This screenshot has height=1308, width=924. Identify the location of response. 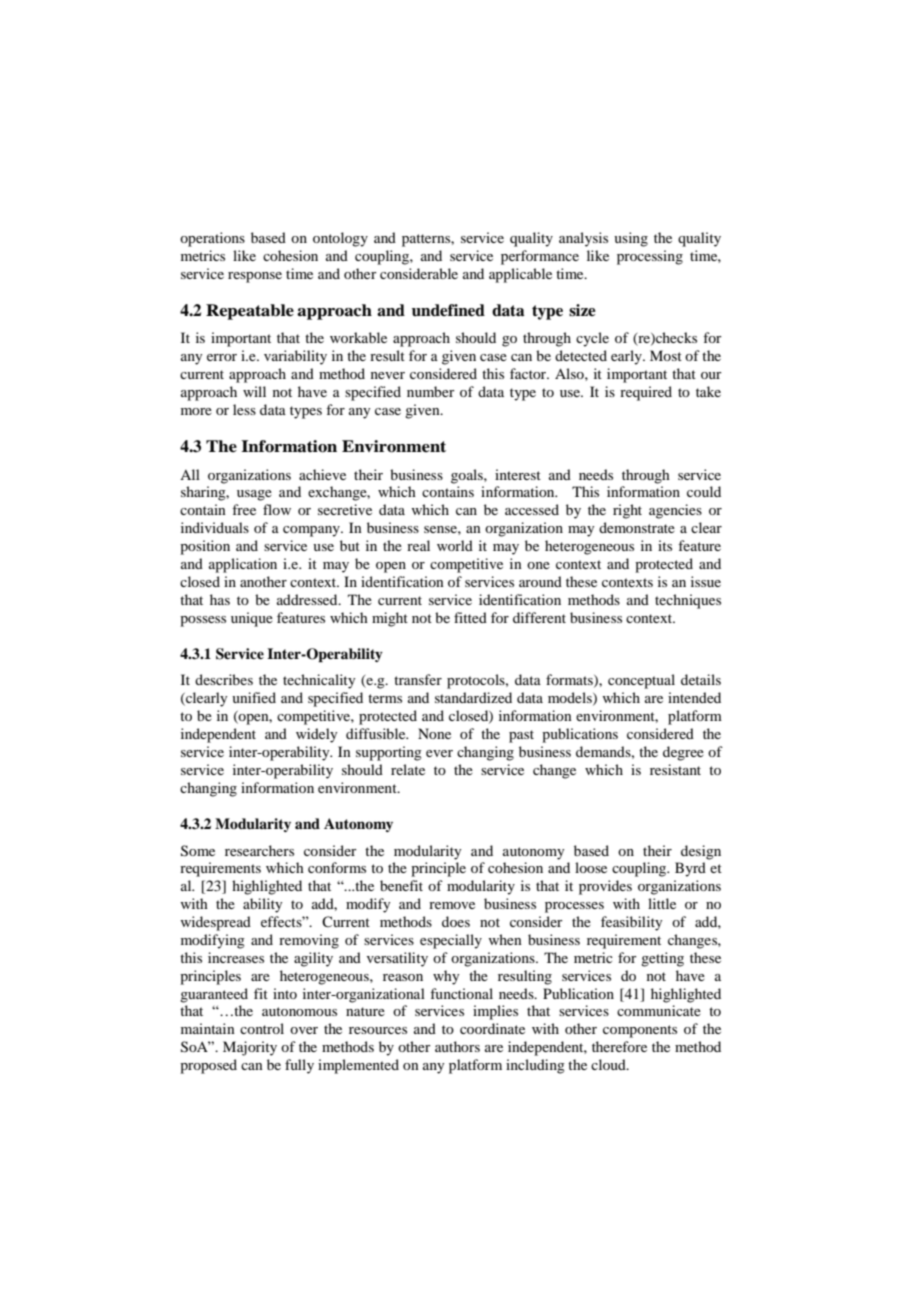
(255, 277).
